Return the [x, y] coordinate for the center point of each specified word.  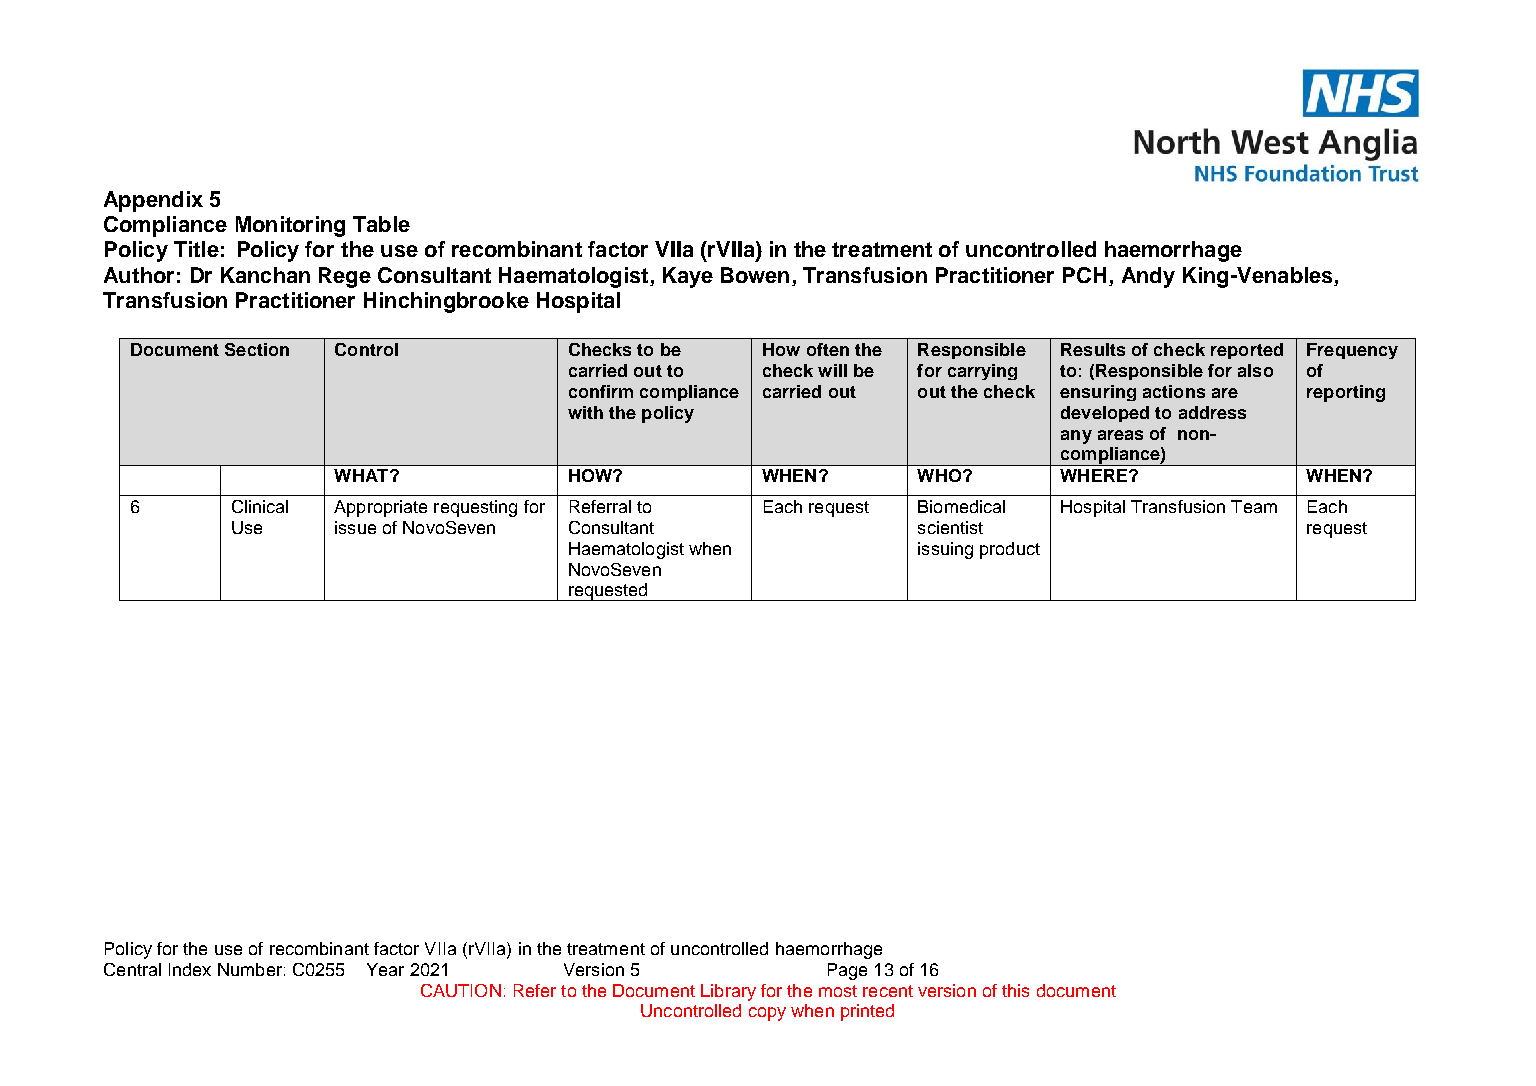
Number [250, 969]
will [832, 370]
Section [257, 349]
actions [1174, 391]
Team [1254, 506]
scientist [950, 527]
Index [190, 969]
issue [355, 527]
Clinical [260, 506]
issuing [945, 550]
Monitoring [290, 226]
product [1010, 550]
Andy [1148, 277]
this [1015, 990]
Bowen [755, 275]
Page [847, 971]
